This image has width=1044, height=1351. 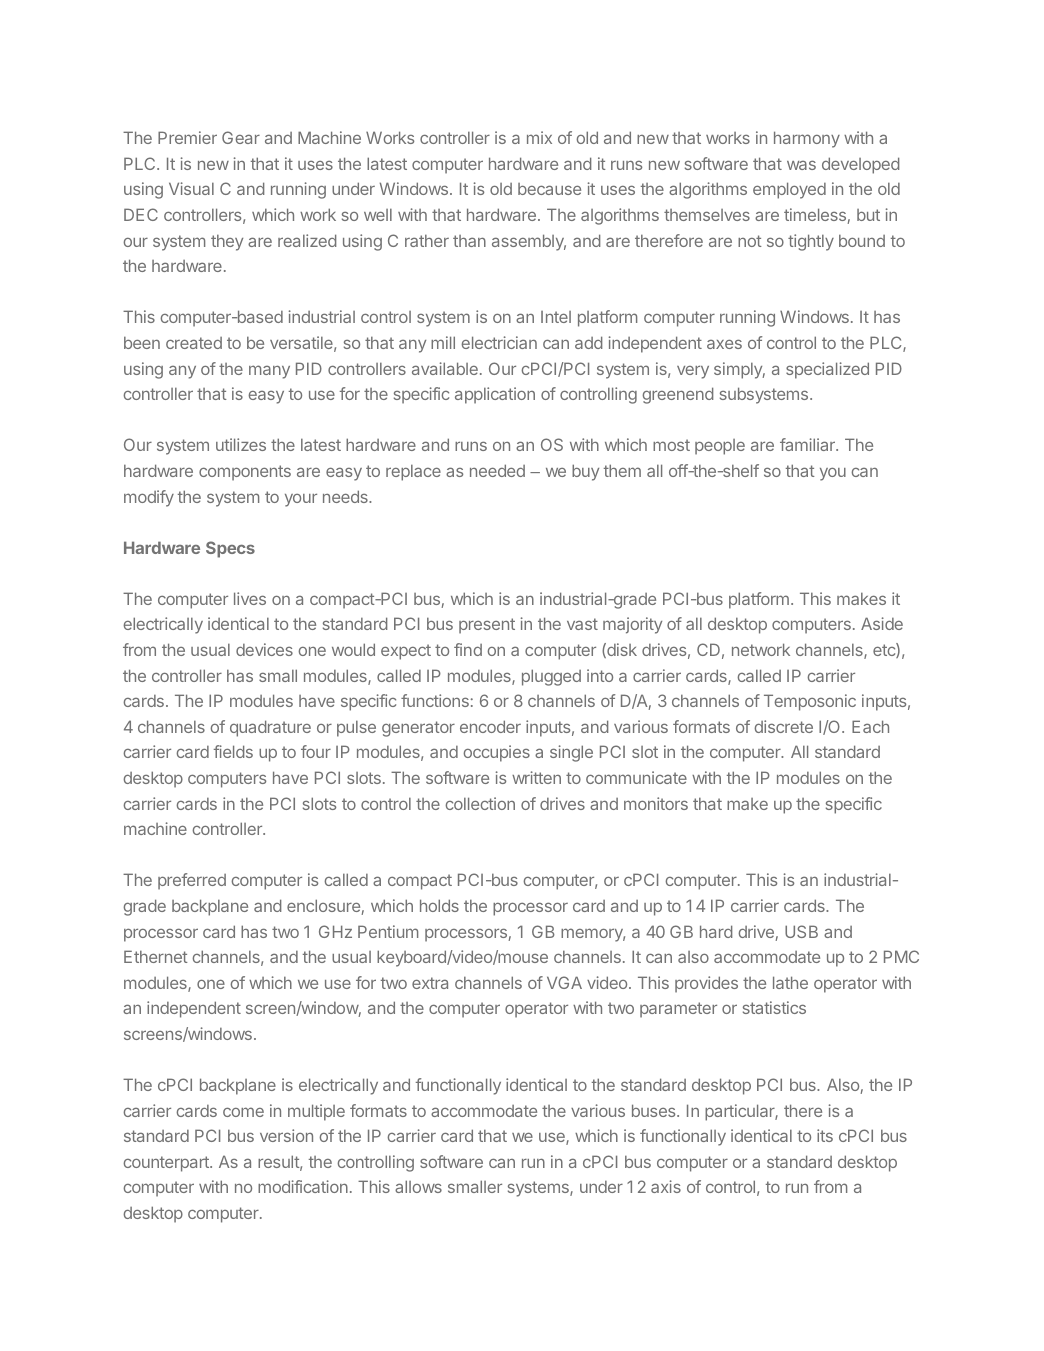 I want to click on preferred, so click(x=192, y=881).
